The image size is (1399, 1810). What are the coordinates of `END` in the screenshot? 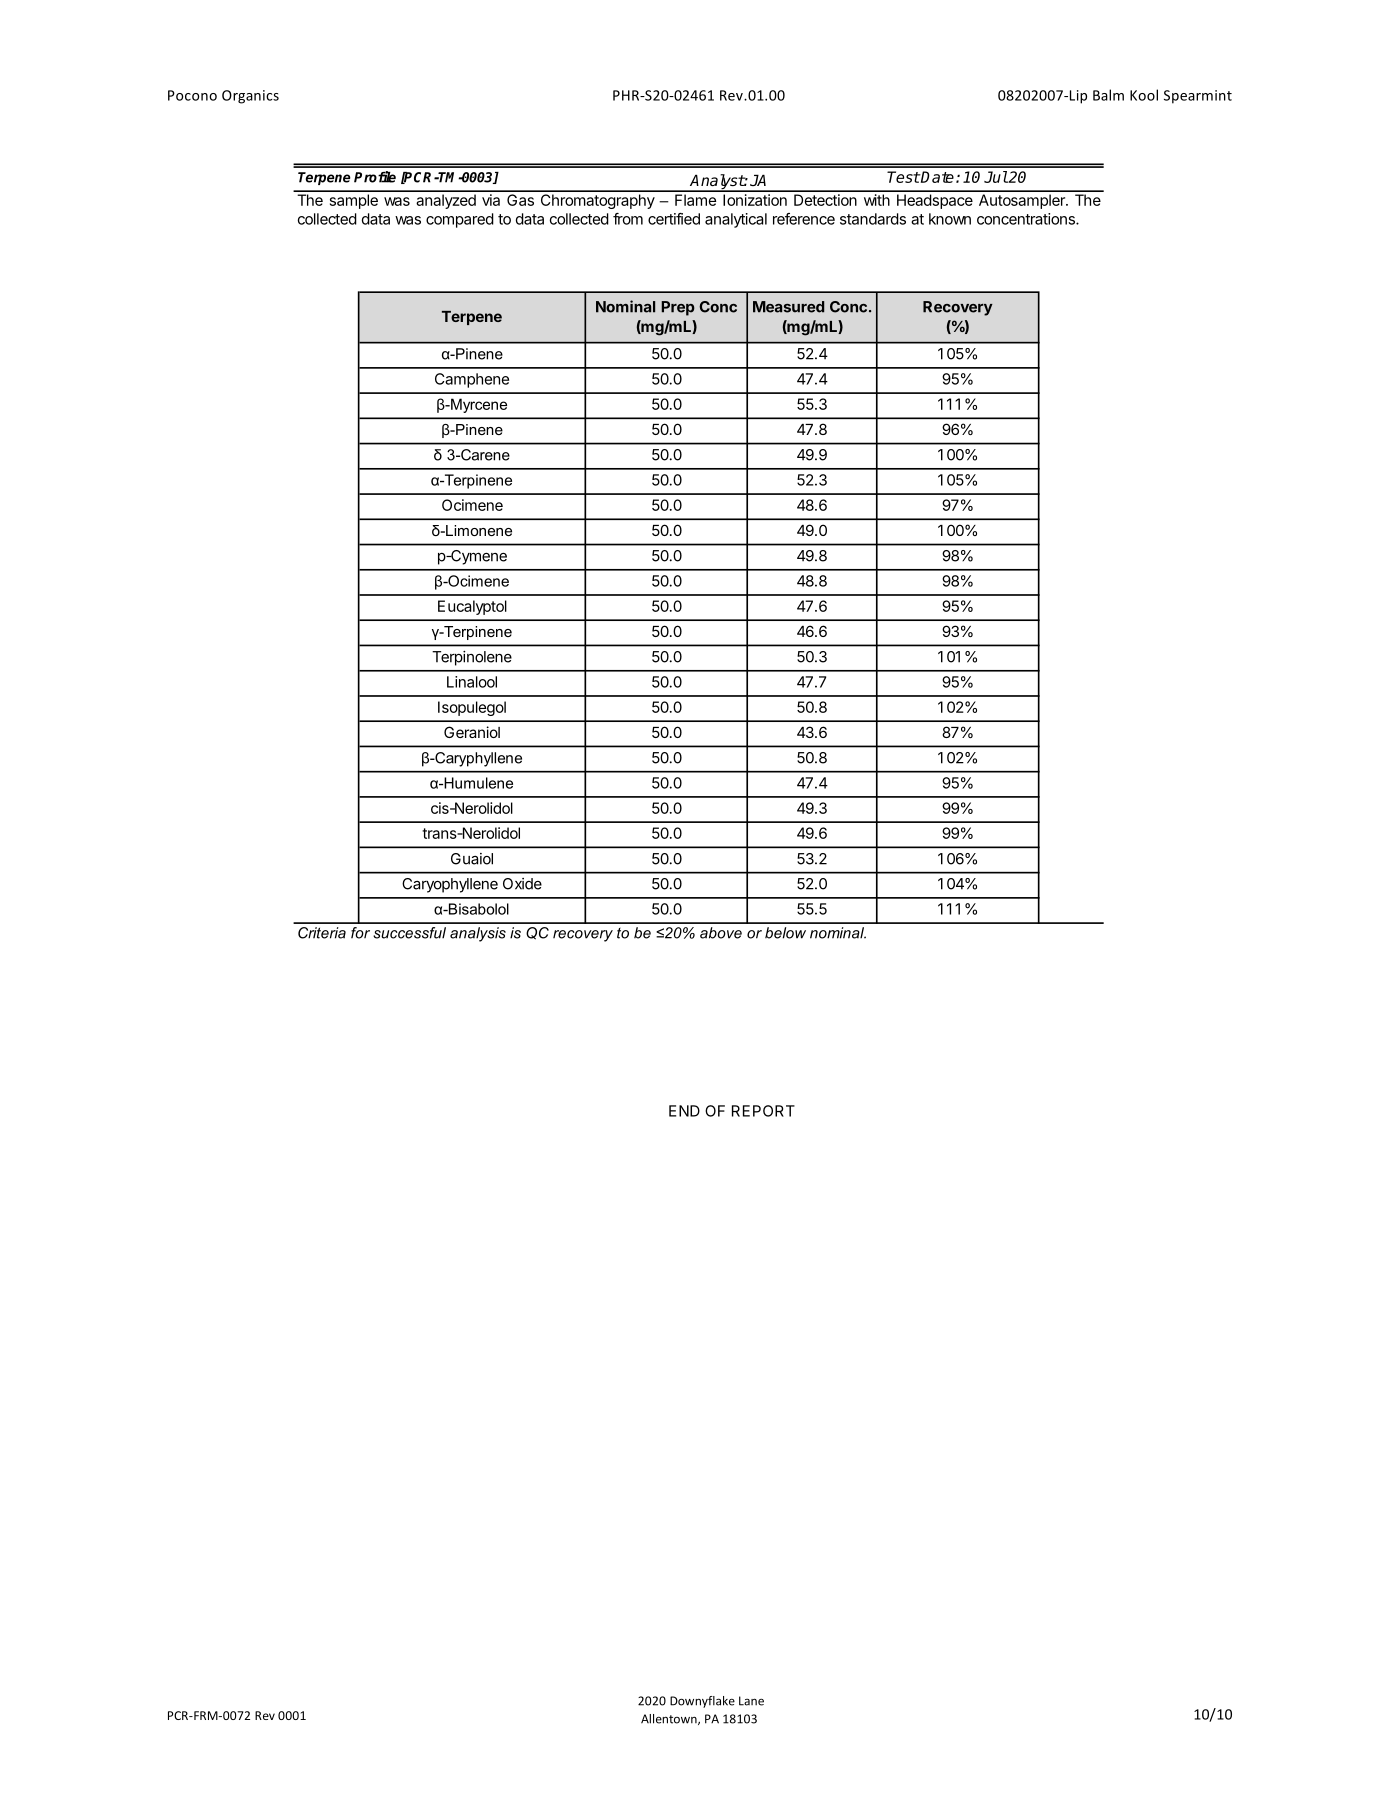 It's located at (684, 1111).
